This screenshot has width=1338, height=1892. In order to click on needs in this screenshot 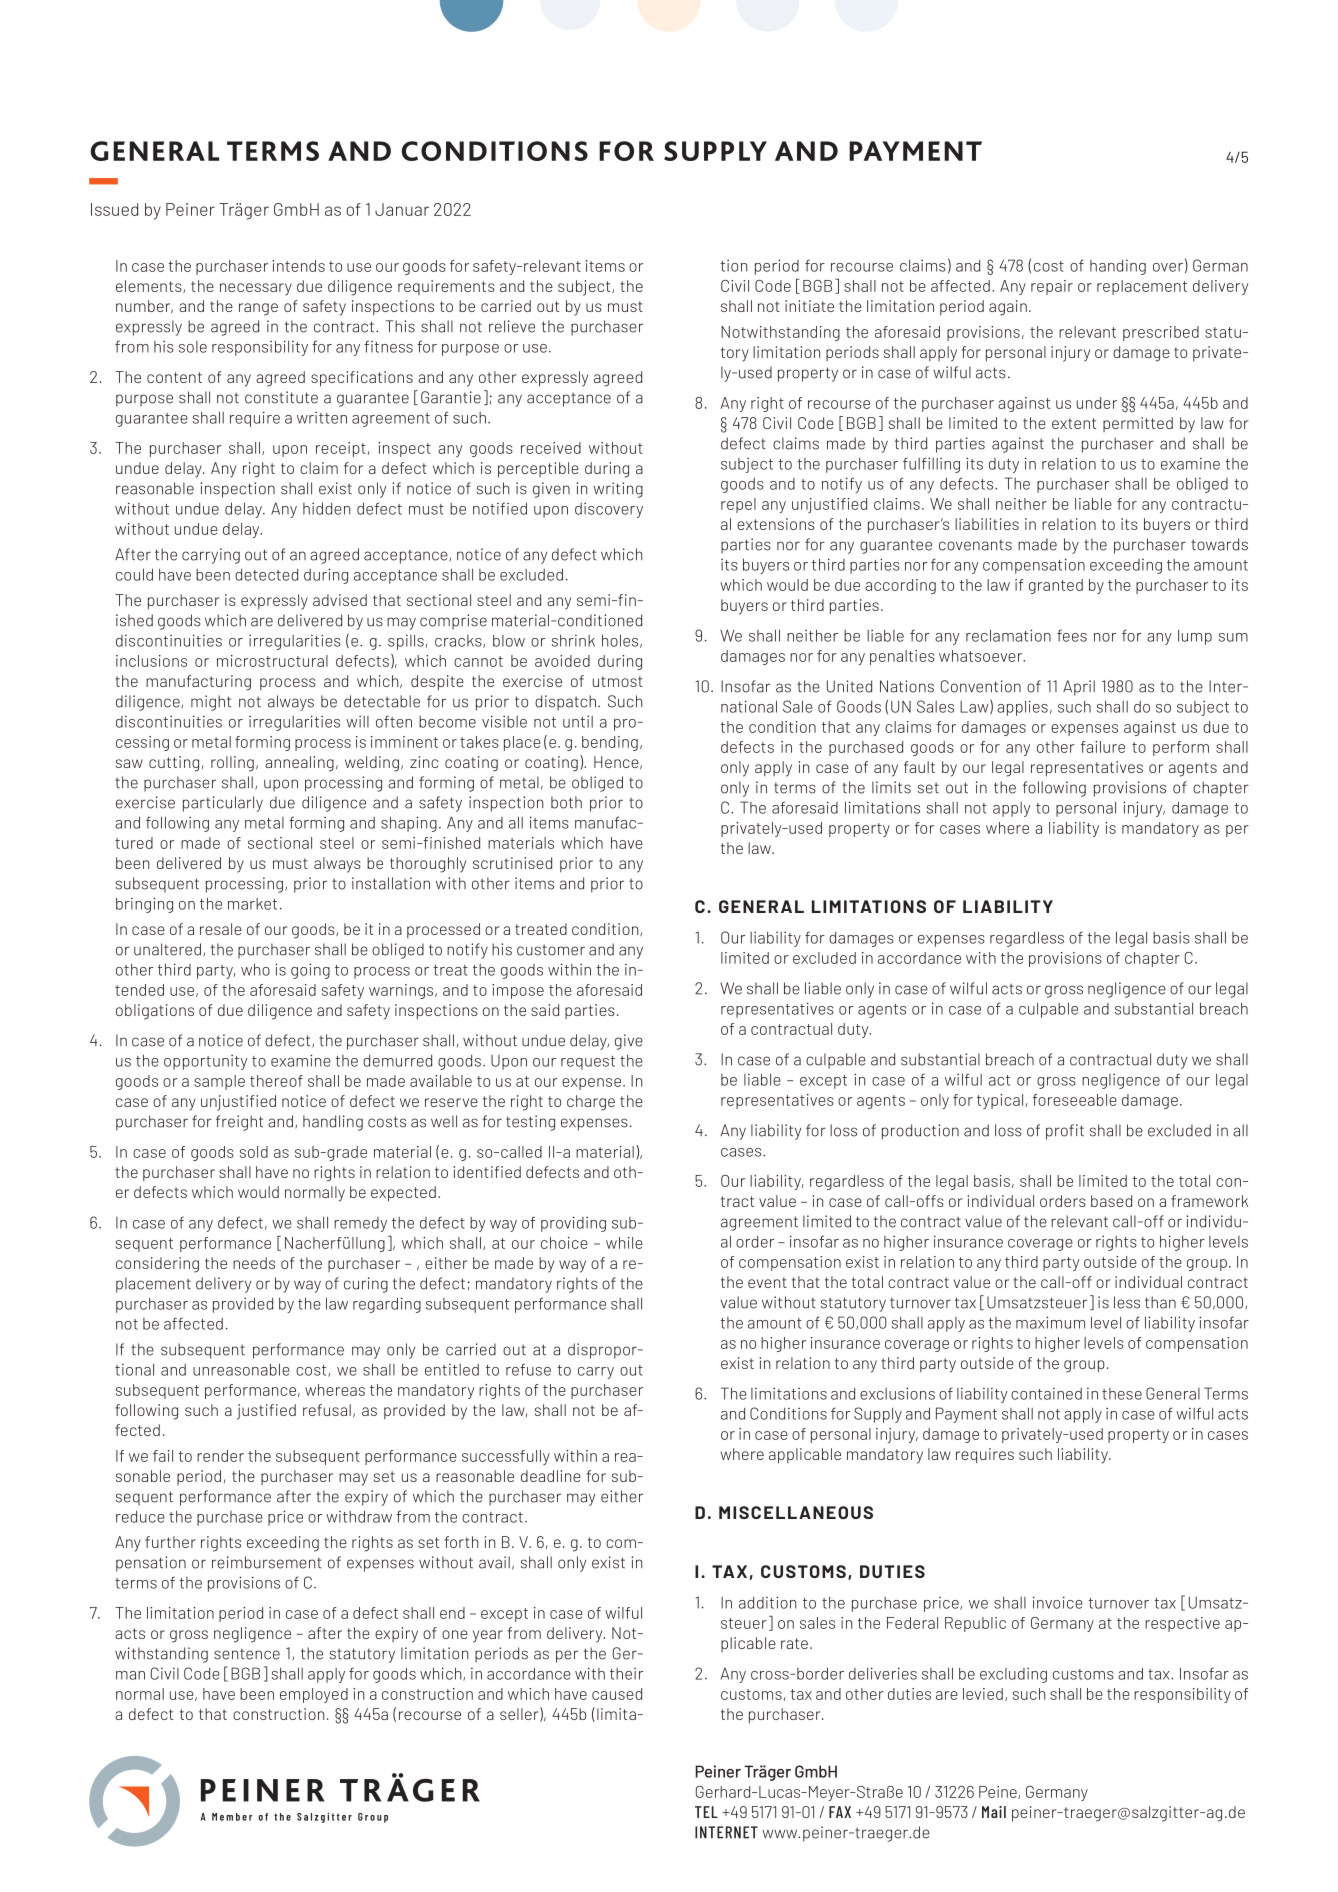, I will do `click(254, 1263)`.
